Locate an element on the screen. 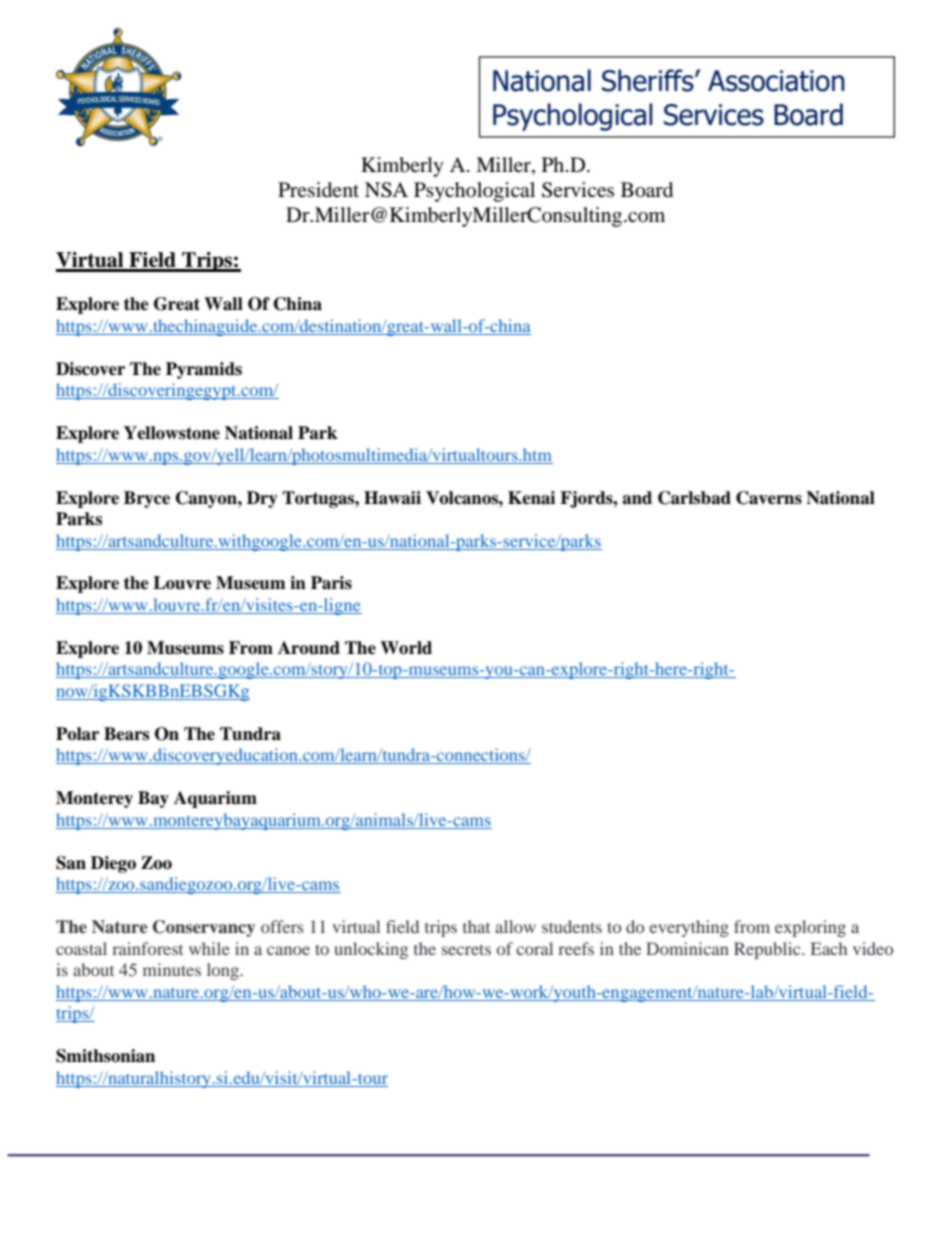  Caverns is located at coordinates (769, 498).
